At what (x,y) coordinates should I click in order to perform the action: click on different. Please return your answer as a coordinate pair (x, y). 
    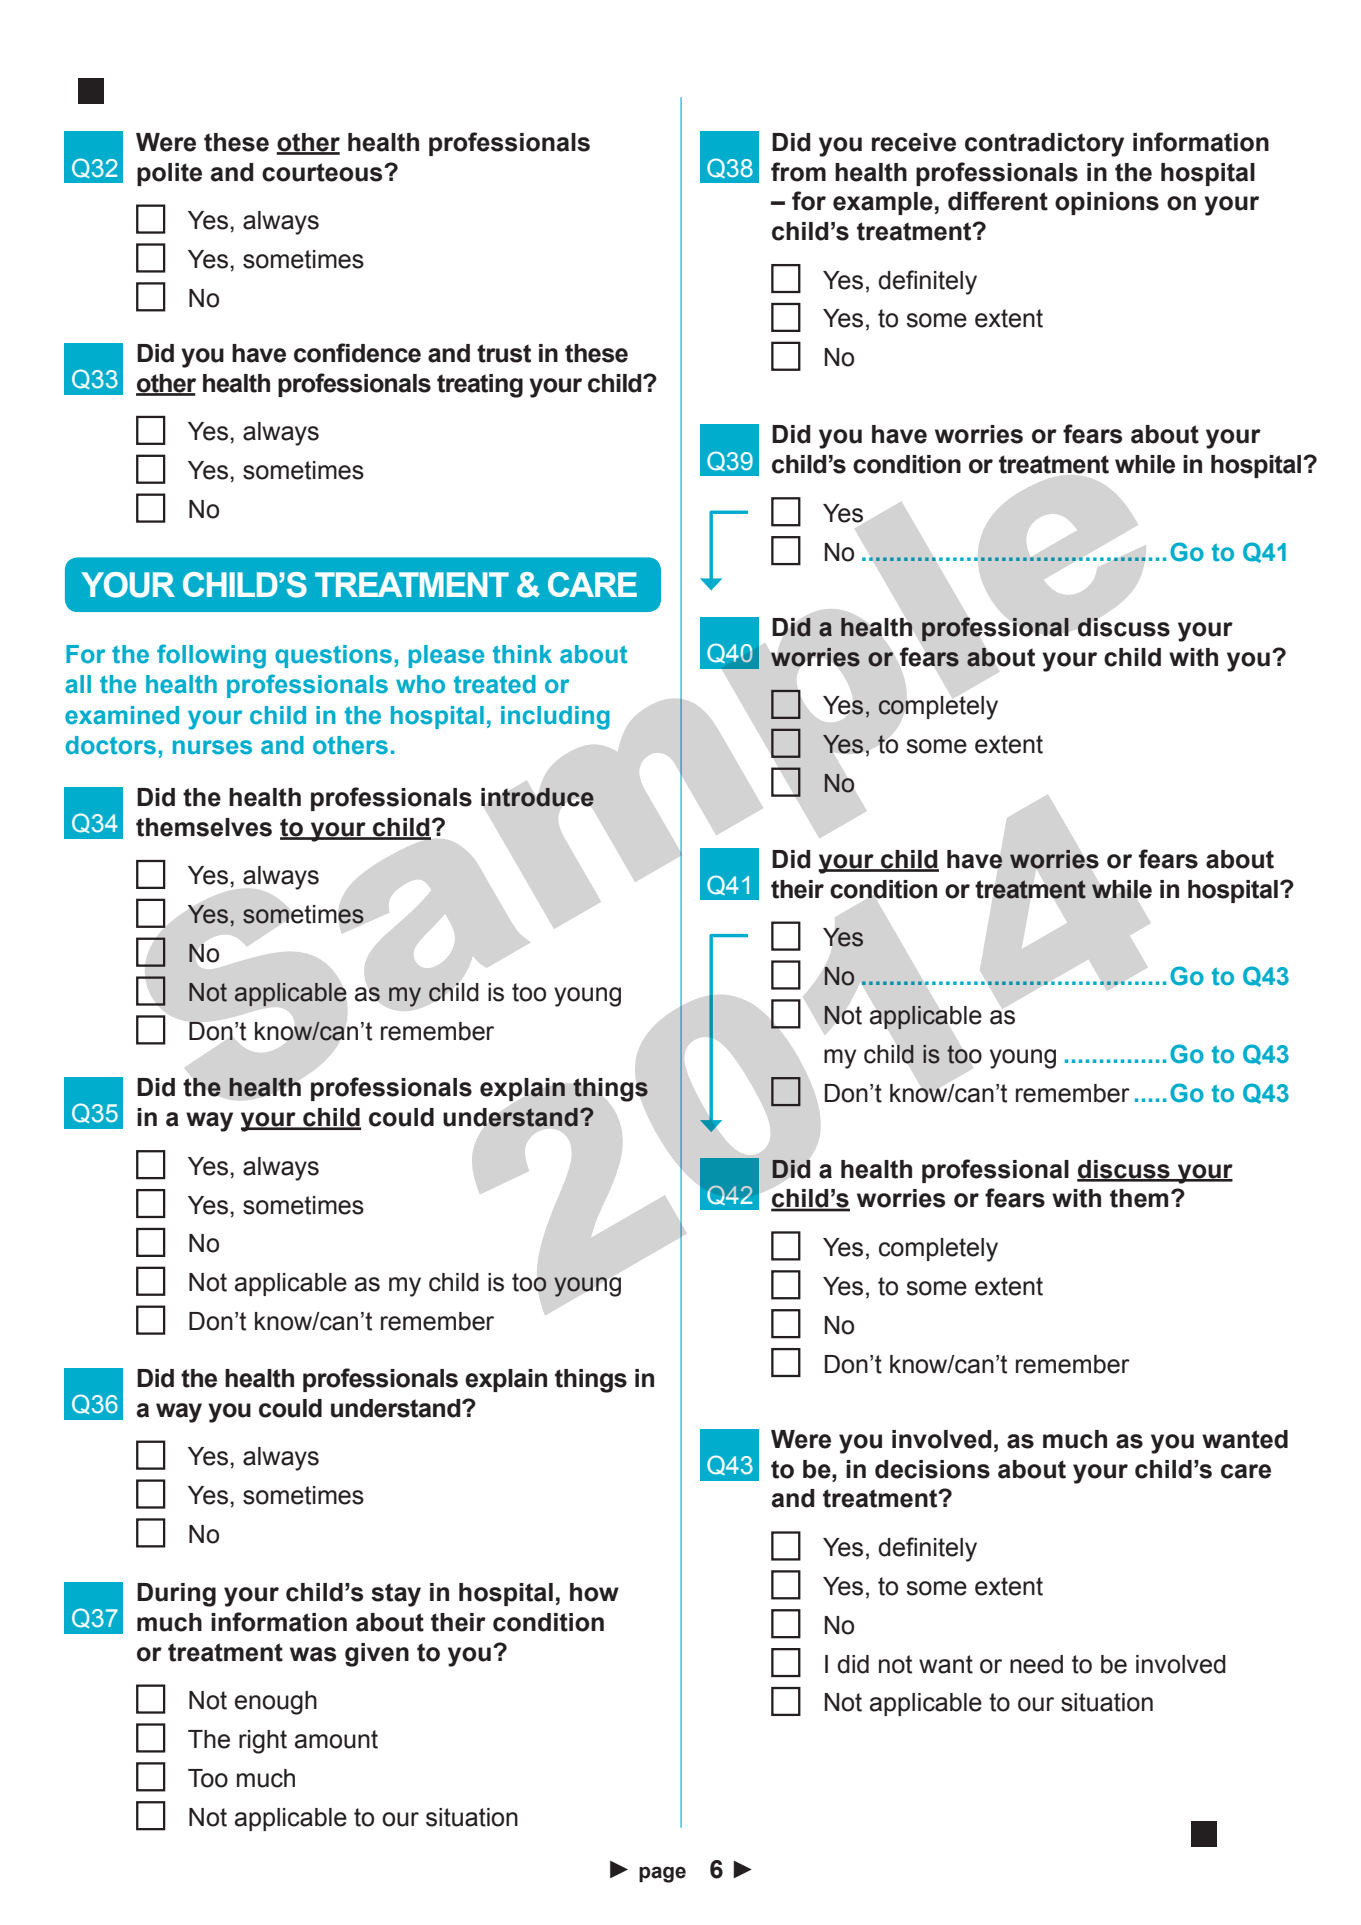
    Looking at the image, I should click on (998, 201).
